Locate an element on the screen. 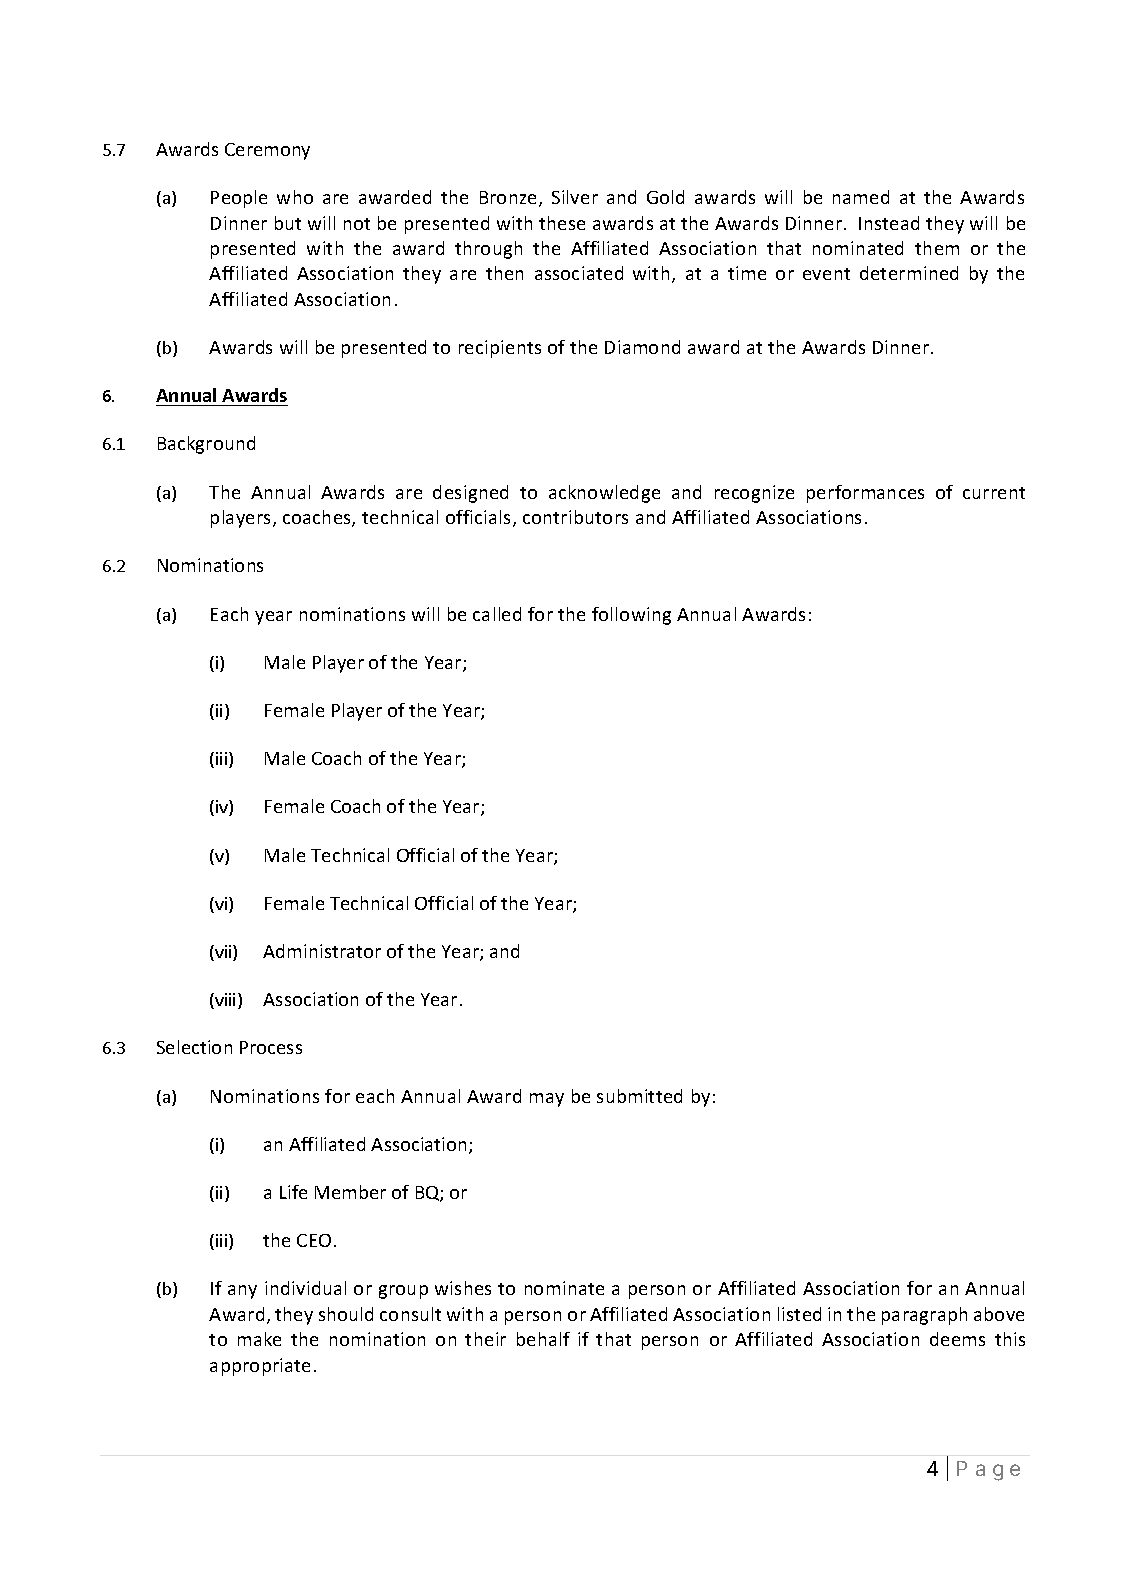 This screenshot has height=1596, width=1129. Instead is located at coordinates (889, 223).
